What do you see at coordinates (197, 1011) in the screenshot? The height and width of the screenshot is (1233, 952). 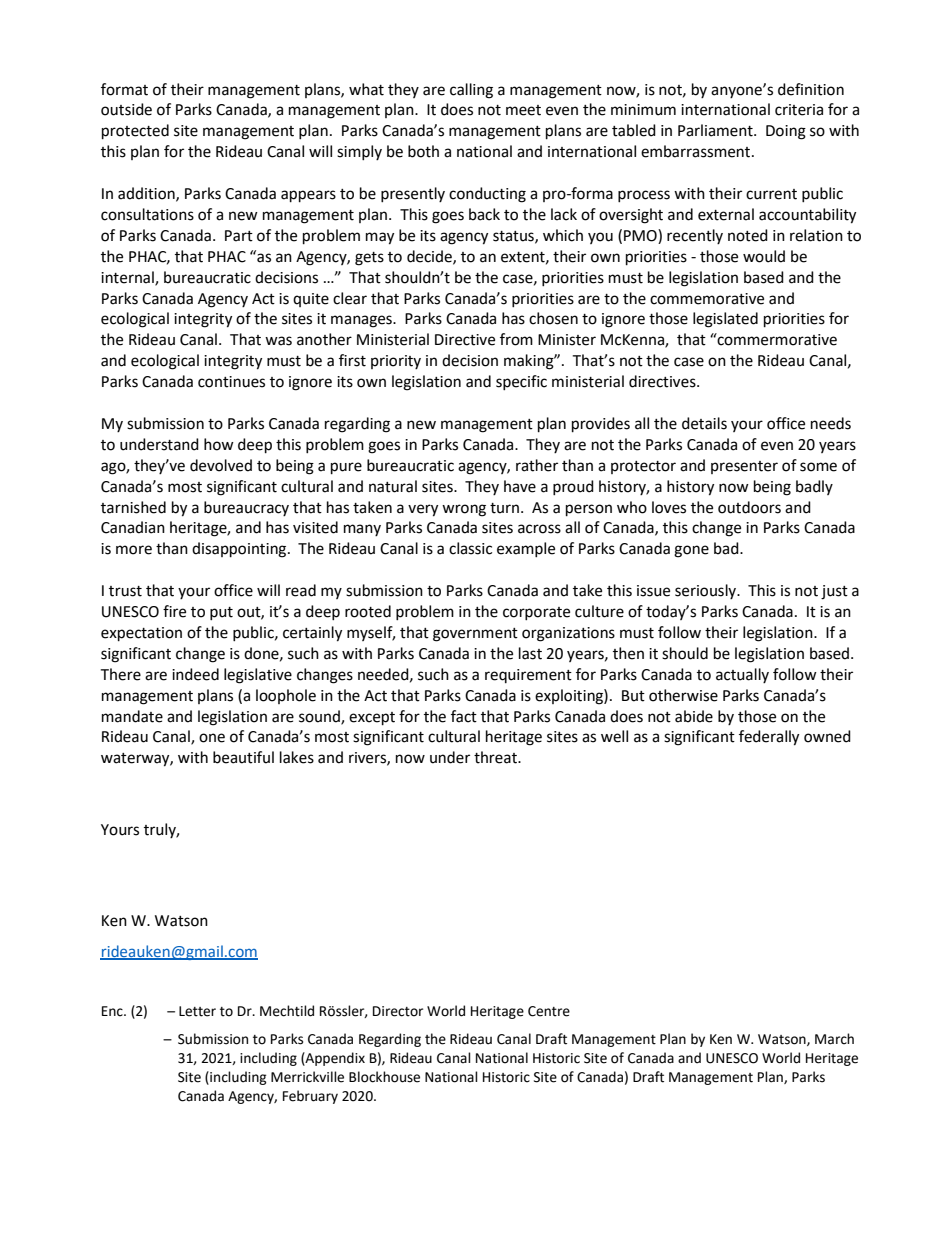 I see `Letter` at bounding box center [197, 1011].
